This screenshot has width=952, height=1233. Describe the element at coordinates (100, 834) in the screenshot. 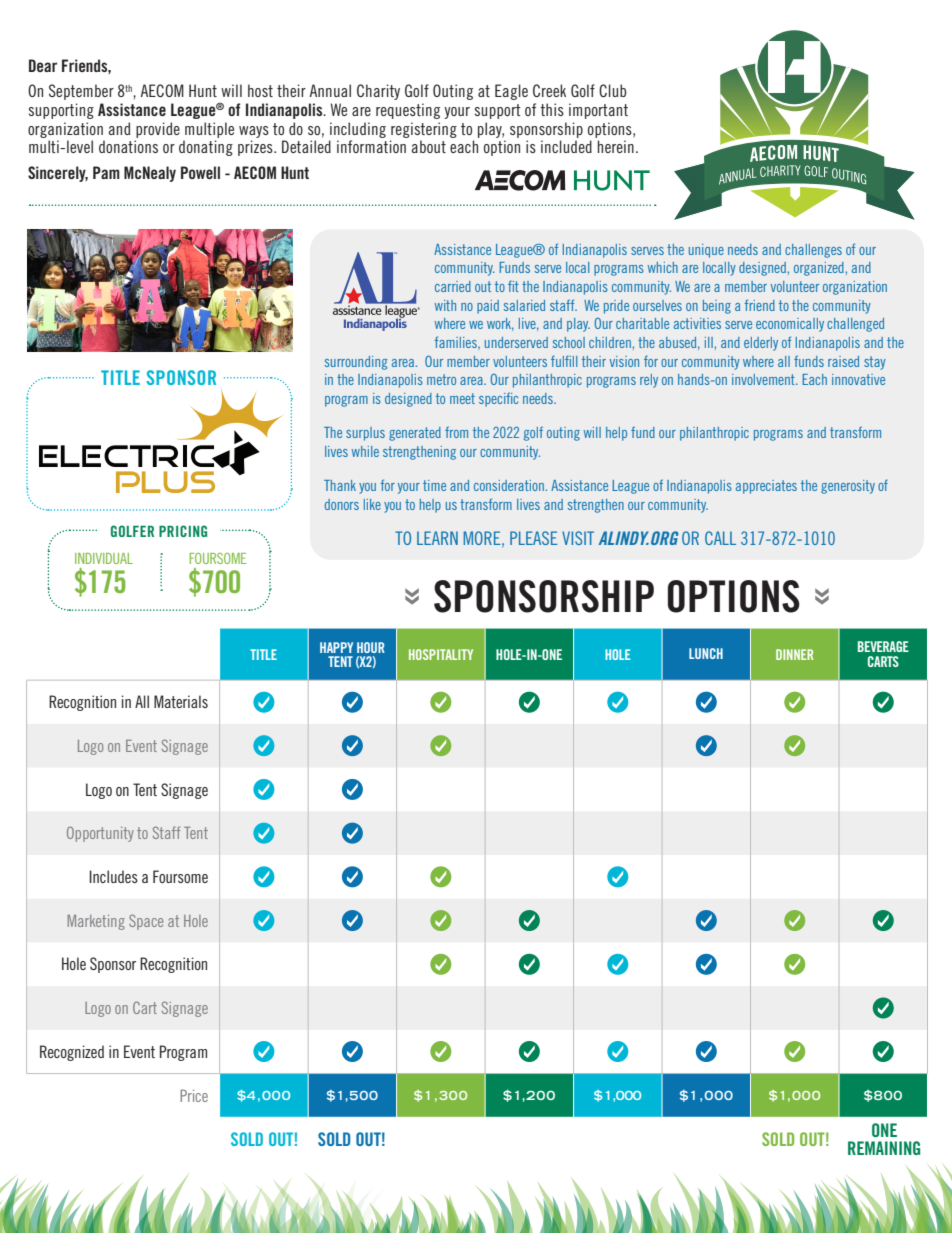

I see `Opportunity` at that location.
